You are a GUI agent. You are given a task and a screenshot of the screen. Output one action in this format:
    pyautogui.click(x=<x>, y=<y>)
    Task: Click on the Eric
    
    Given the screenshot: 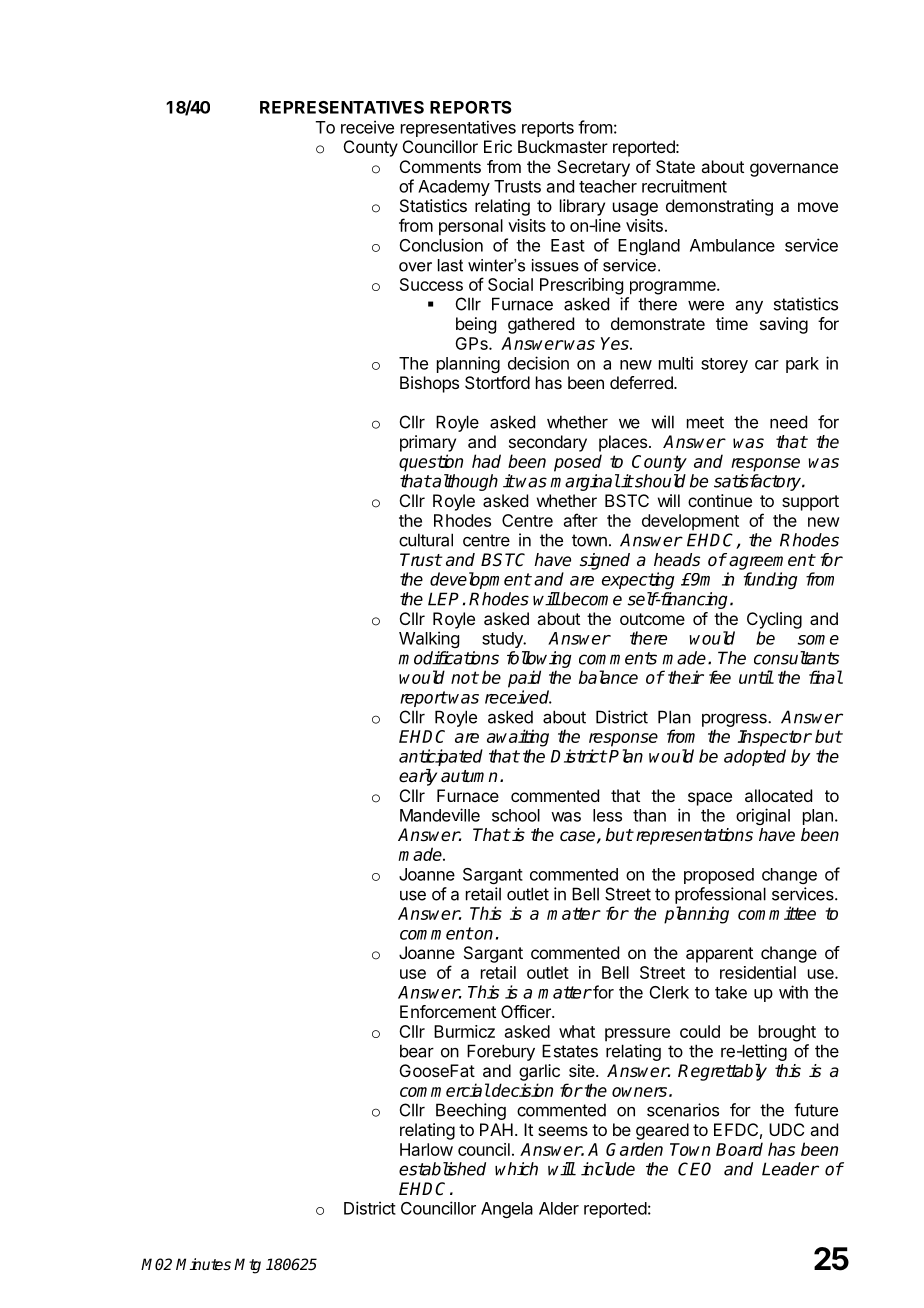 What is the action you would take?
    pyautogui.click(x=498, y=146)
